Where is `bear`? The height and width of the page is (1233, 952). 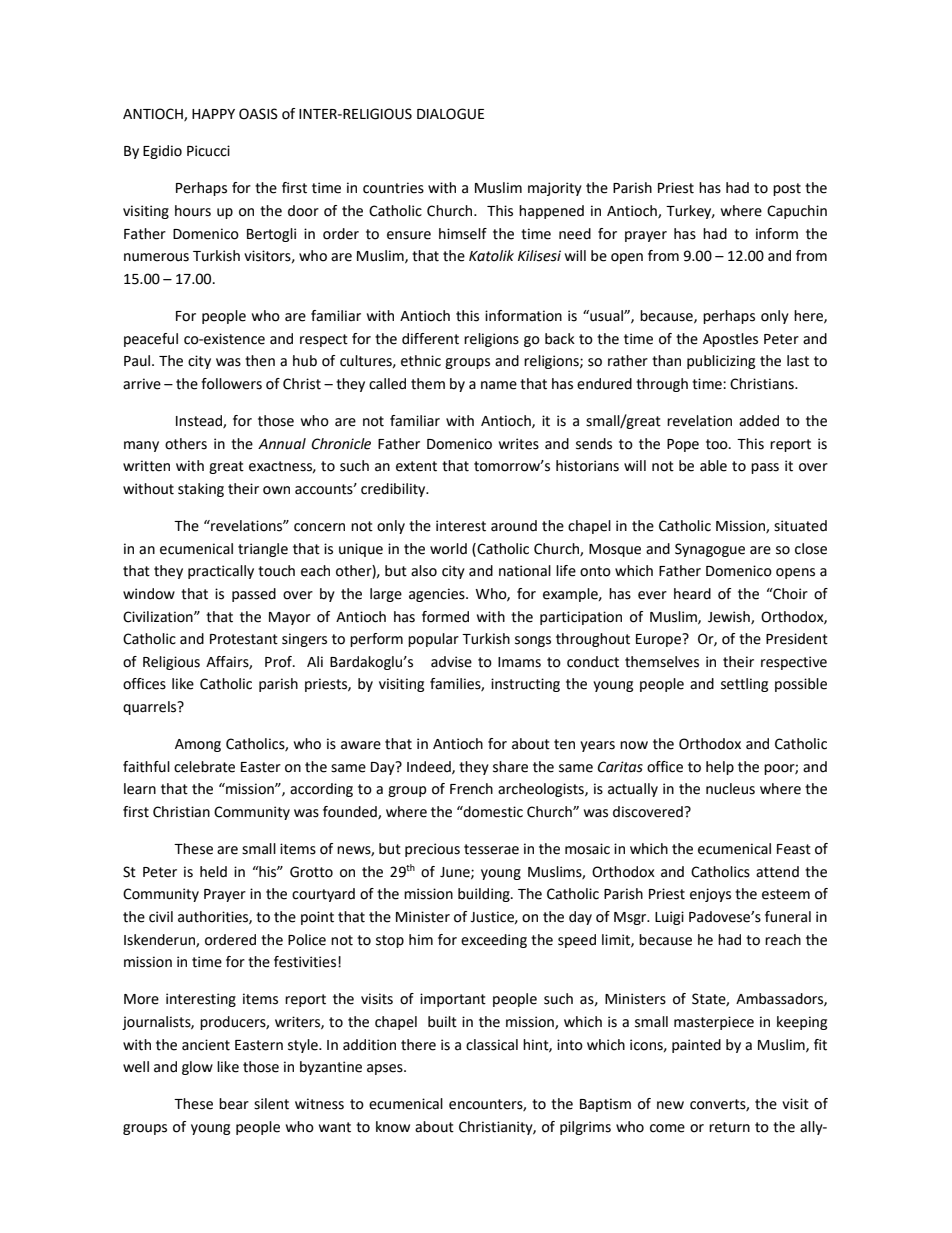 bear is located at coordinates (234, 1104).
